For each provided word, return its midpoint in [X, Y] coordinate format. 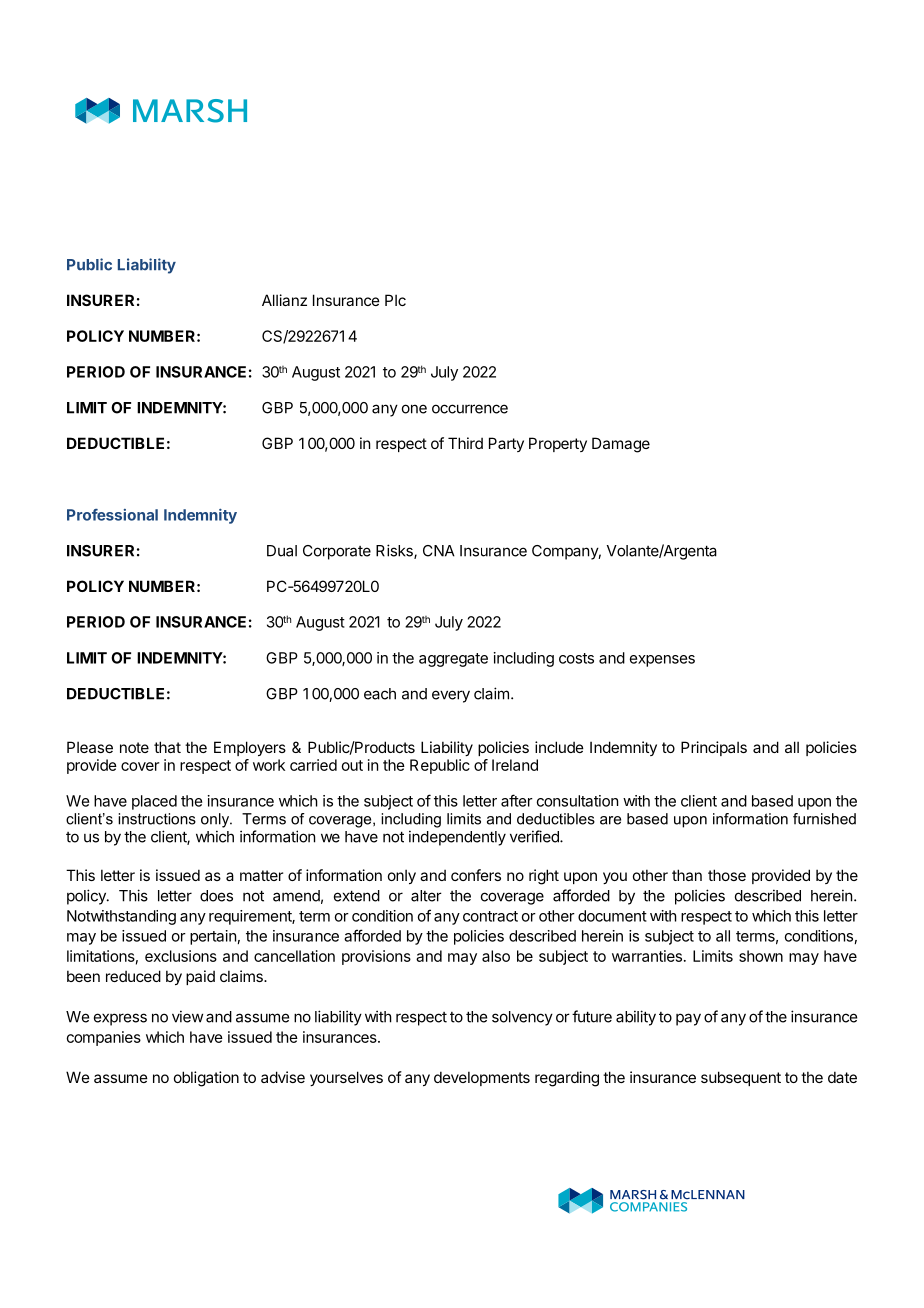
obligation [206, 1079]
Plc [395, 300]
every [451, 696]
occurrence [470, 409]
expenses [662, 661]
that [167, 747]
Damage [621, 445]
